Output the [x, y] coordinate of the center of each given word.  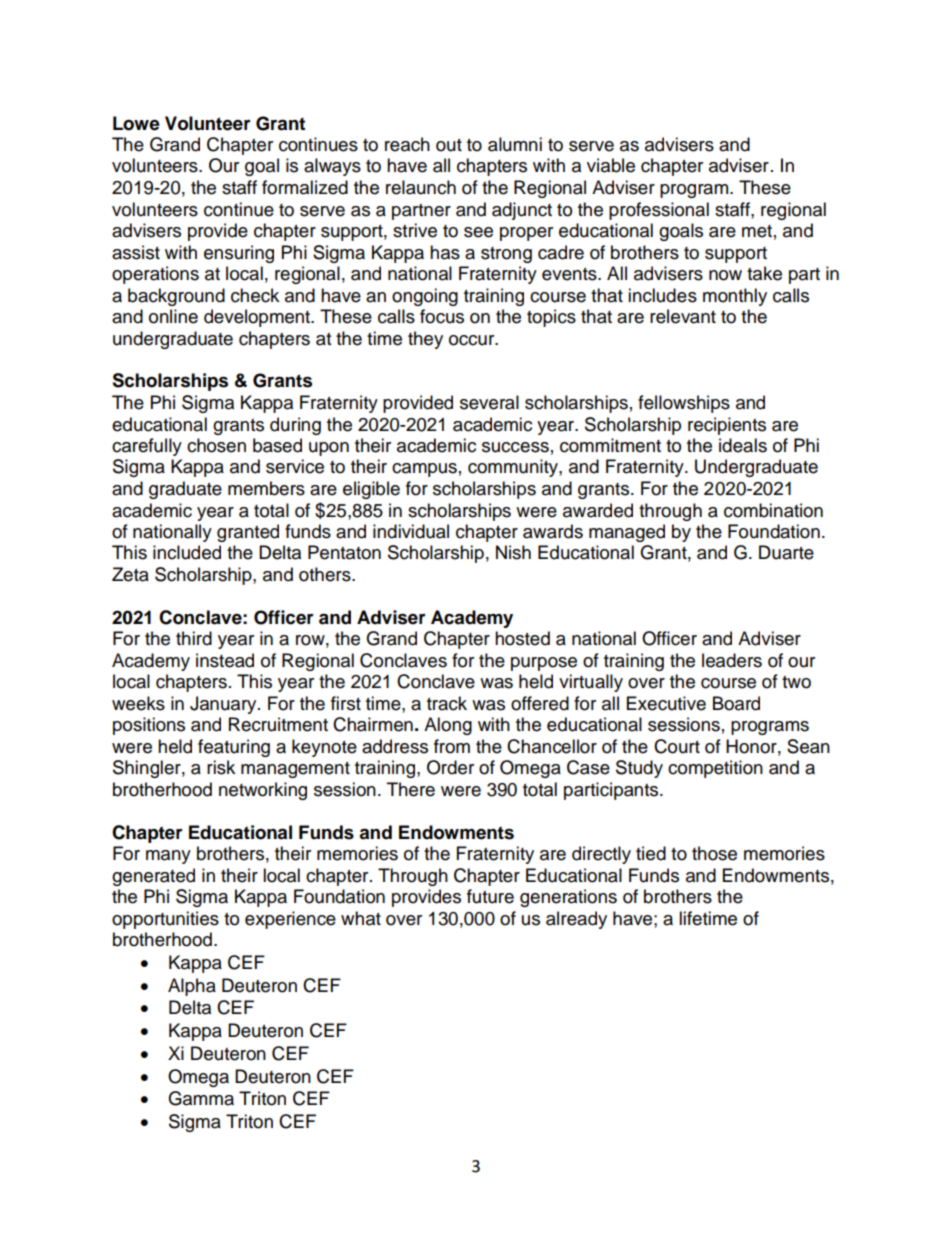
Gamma [201, 1098]
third [194, 638]
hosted [522, 638]
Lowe [136, 123]
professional [659, 211]
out [449, 145]
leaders [732, 660]
